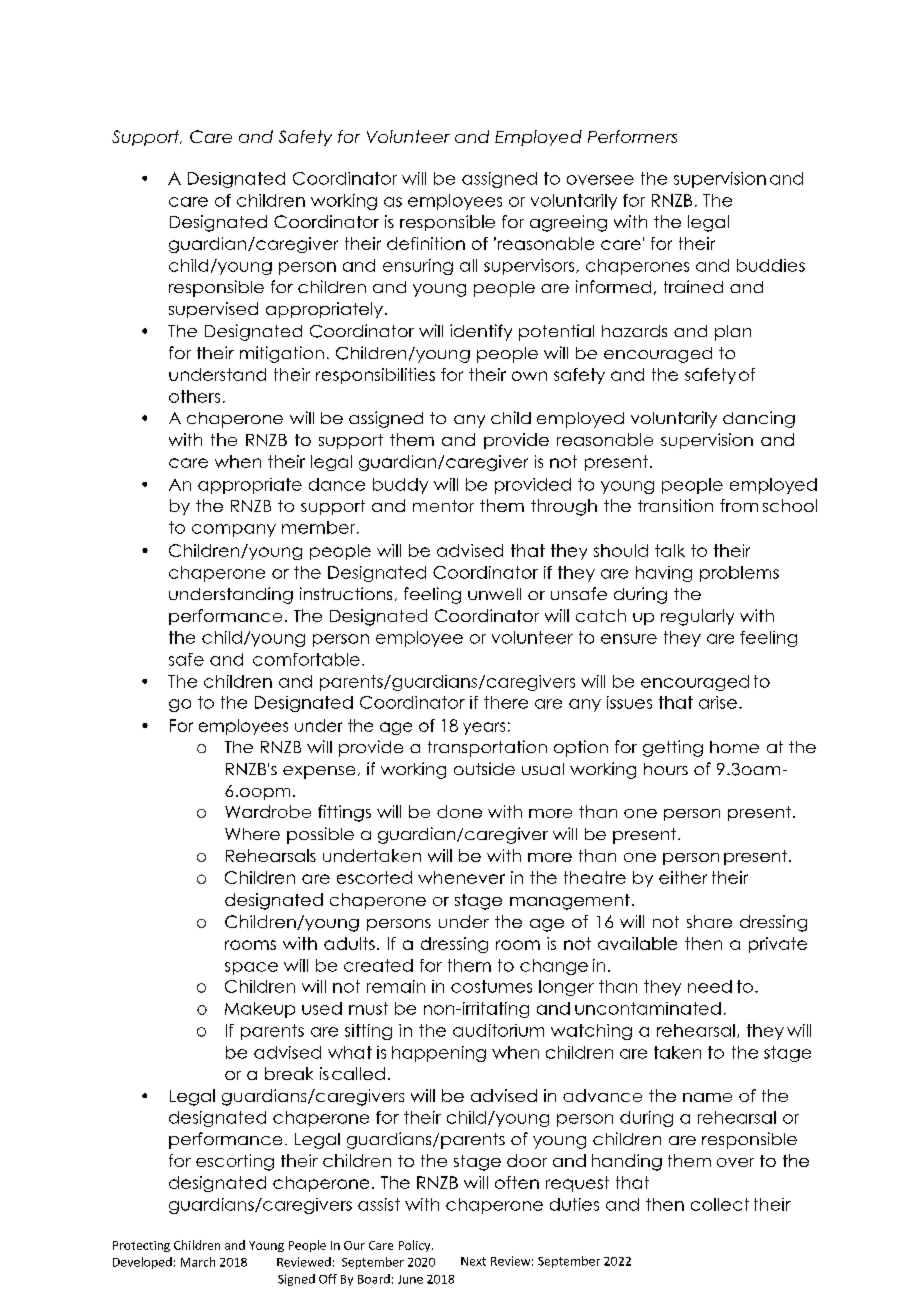 The image size is (924, 1307). I want to click on Performers, so click(632, 136).
